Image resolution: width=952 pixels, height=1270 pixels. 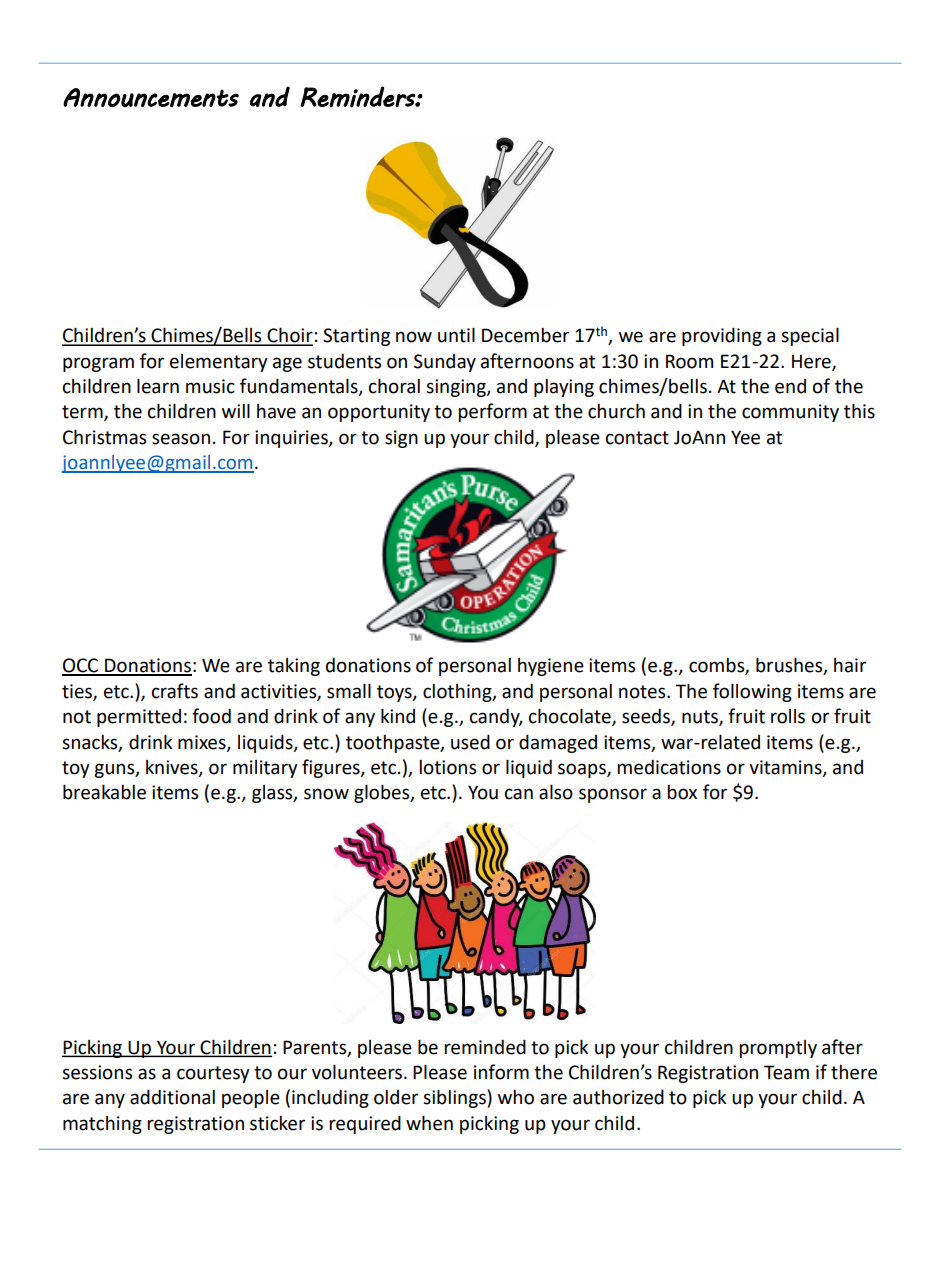 What do you see at coordinates (810, 336) in the screenshot?
I see `special` at bounding box center [810, 336].
